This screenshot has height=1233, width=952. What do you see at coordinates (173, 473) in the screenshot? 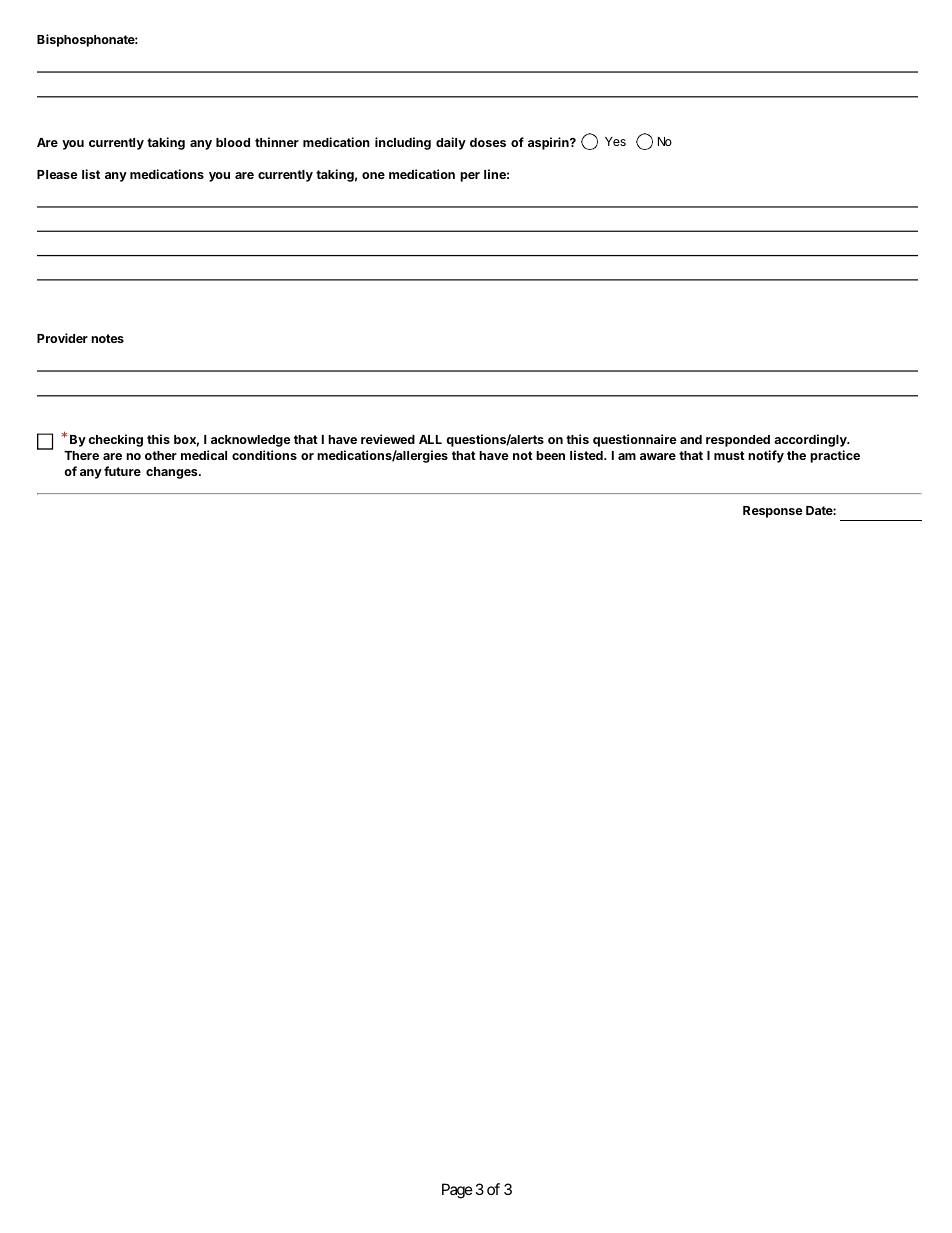
I see `changes` at bounding box center [173, 473].
